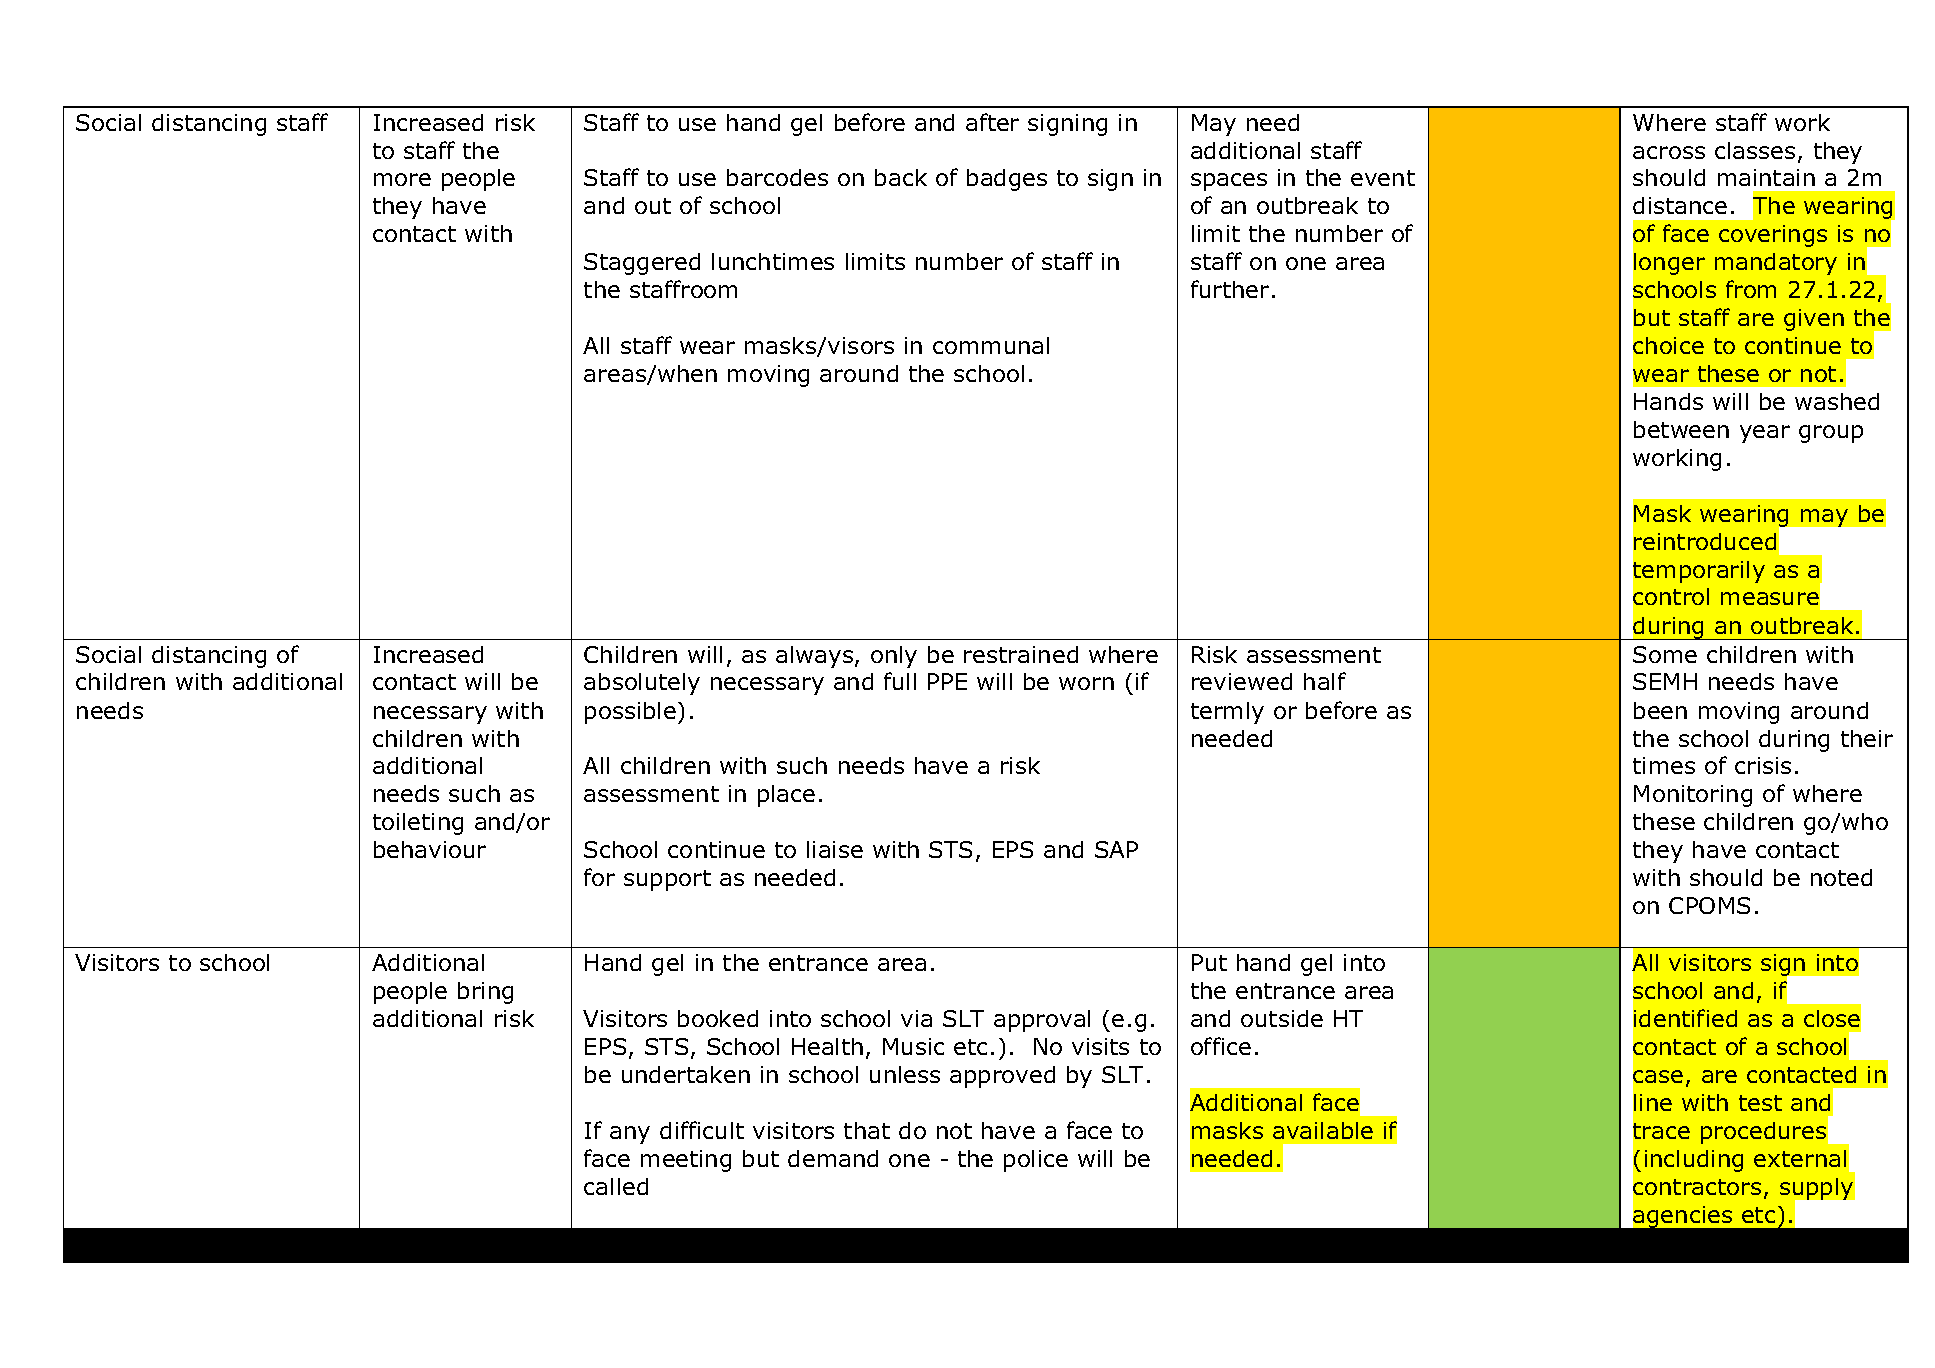 The image size is (1935, 1368). I want to click on between, so click(1681, 429).
